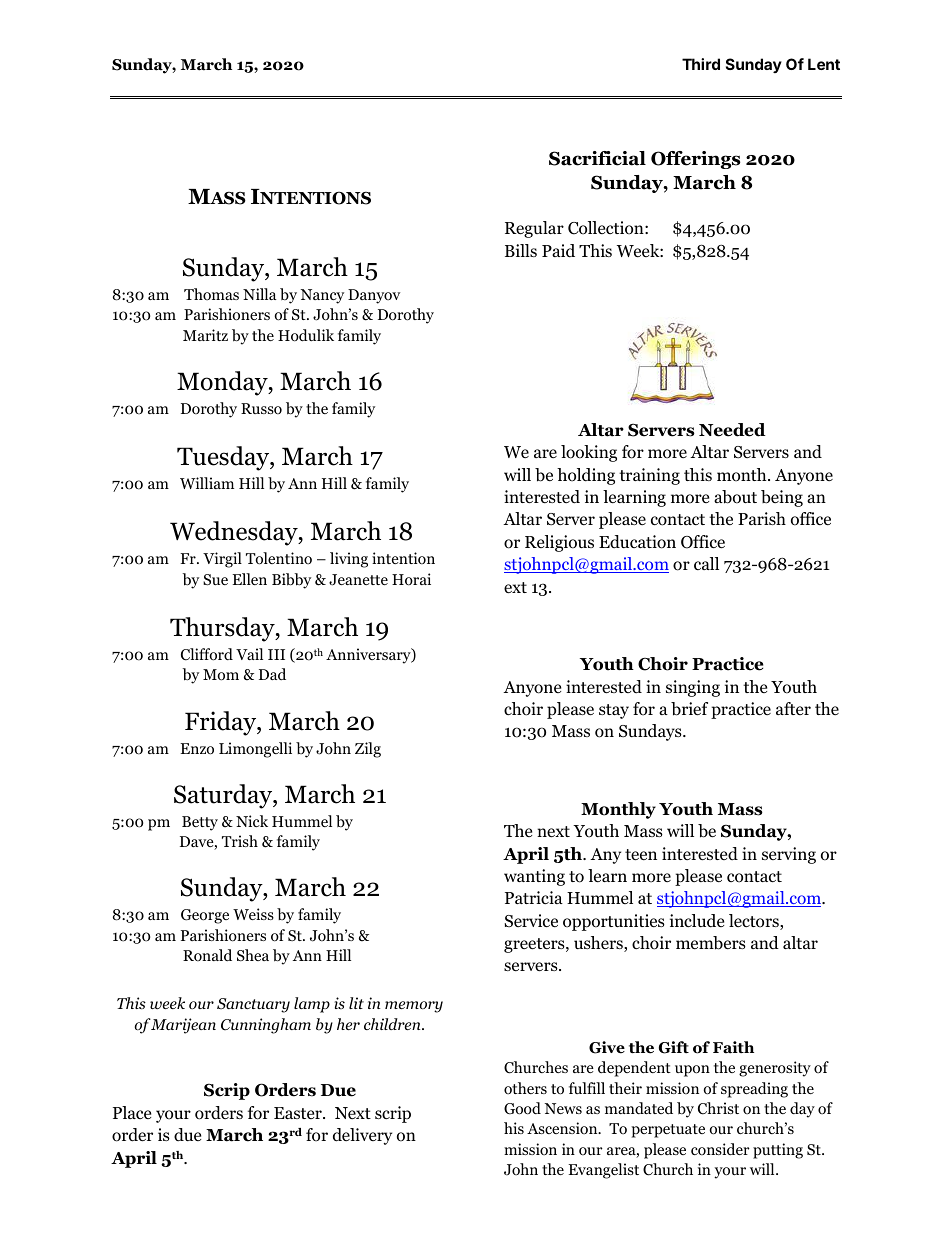 The image size is (952, 1233). Describe the element at coordinates (534, 877) in the page. I see `wanting` at that location.
